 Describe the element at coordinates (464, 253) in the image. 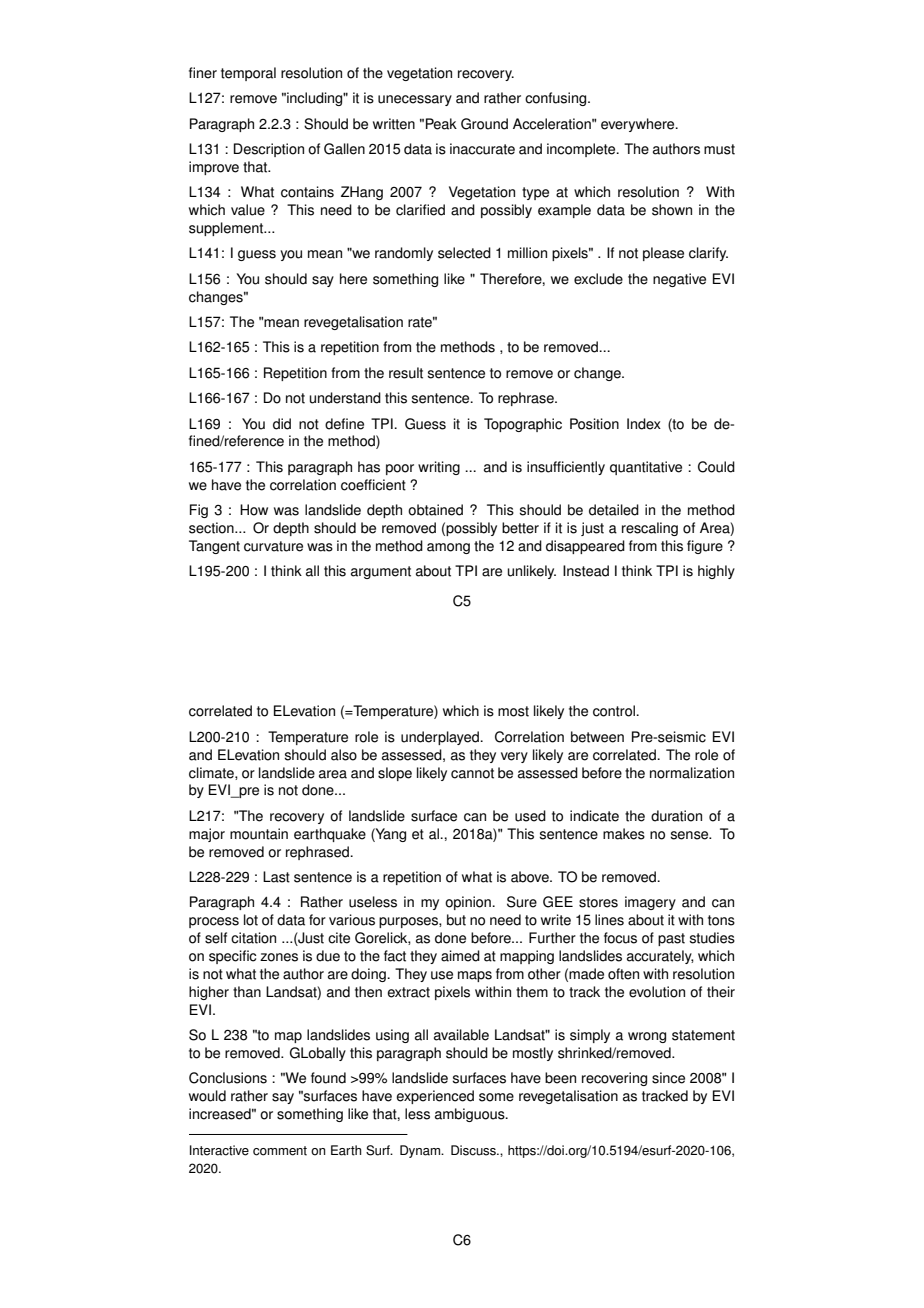

I see `selected` at that location.
